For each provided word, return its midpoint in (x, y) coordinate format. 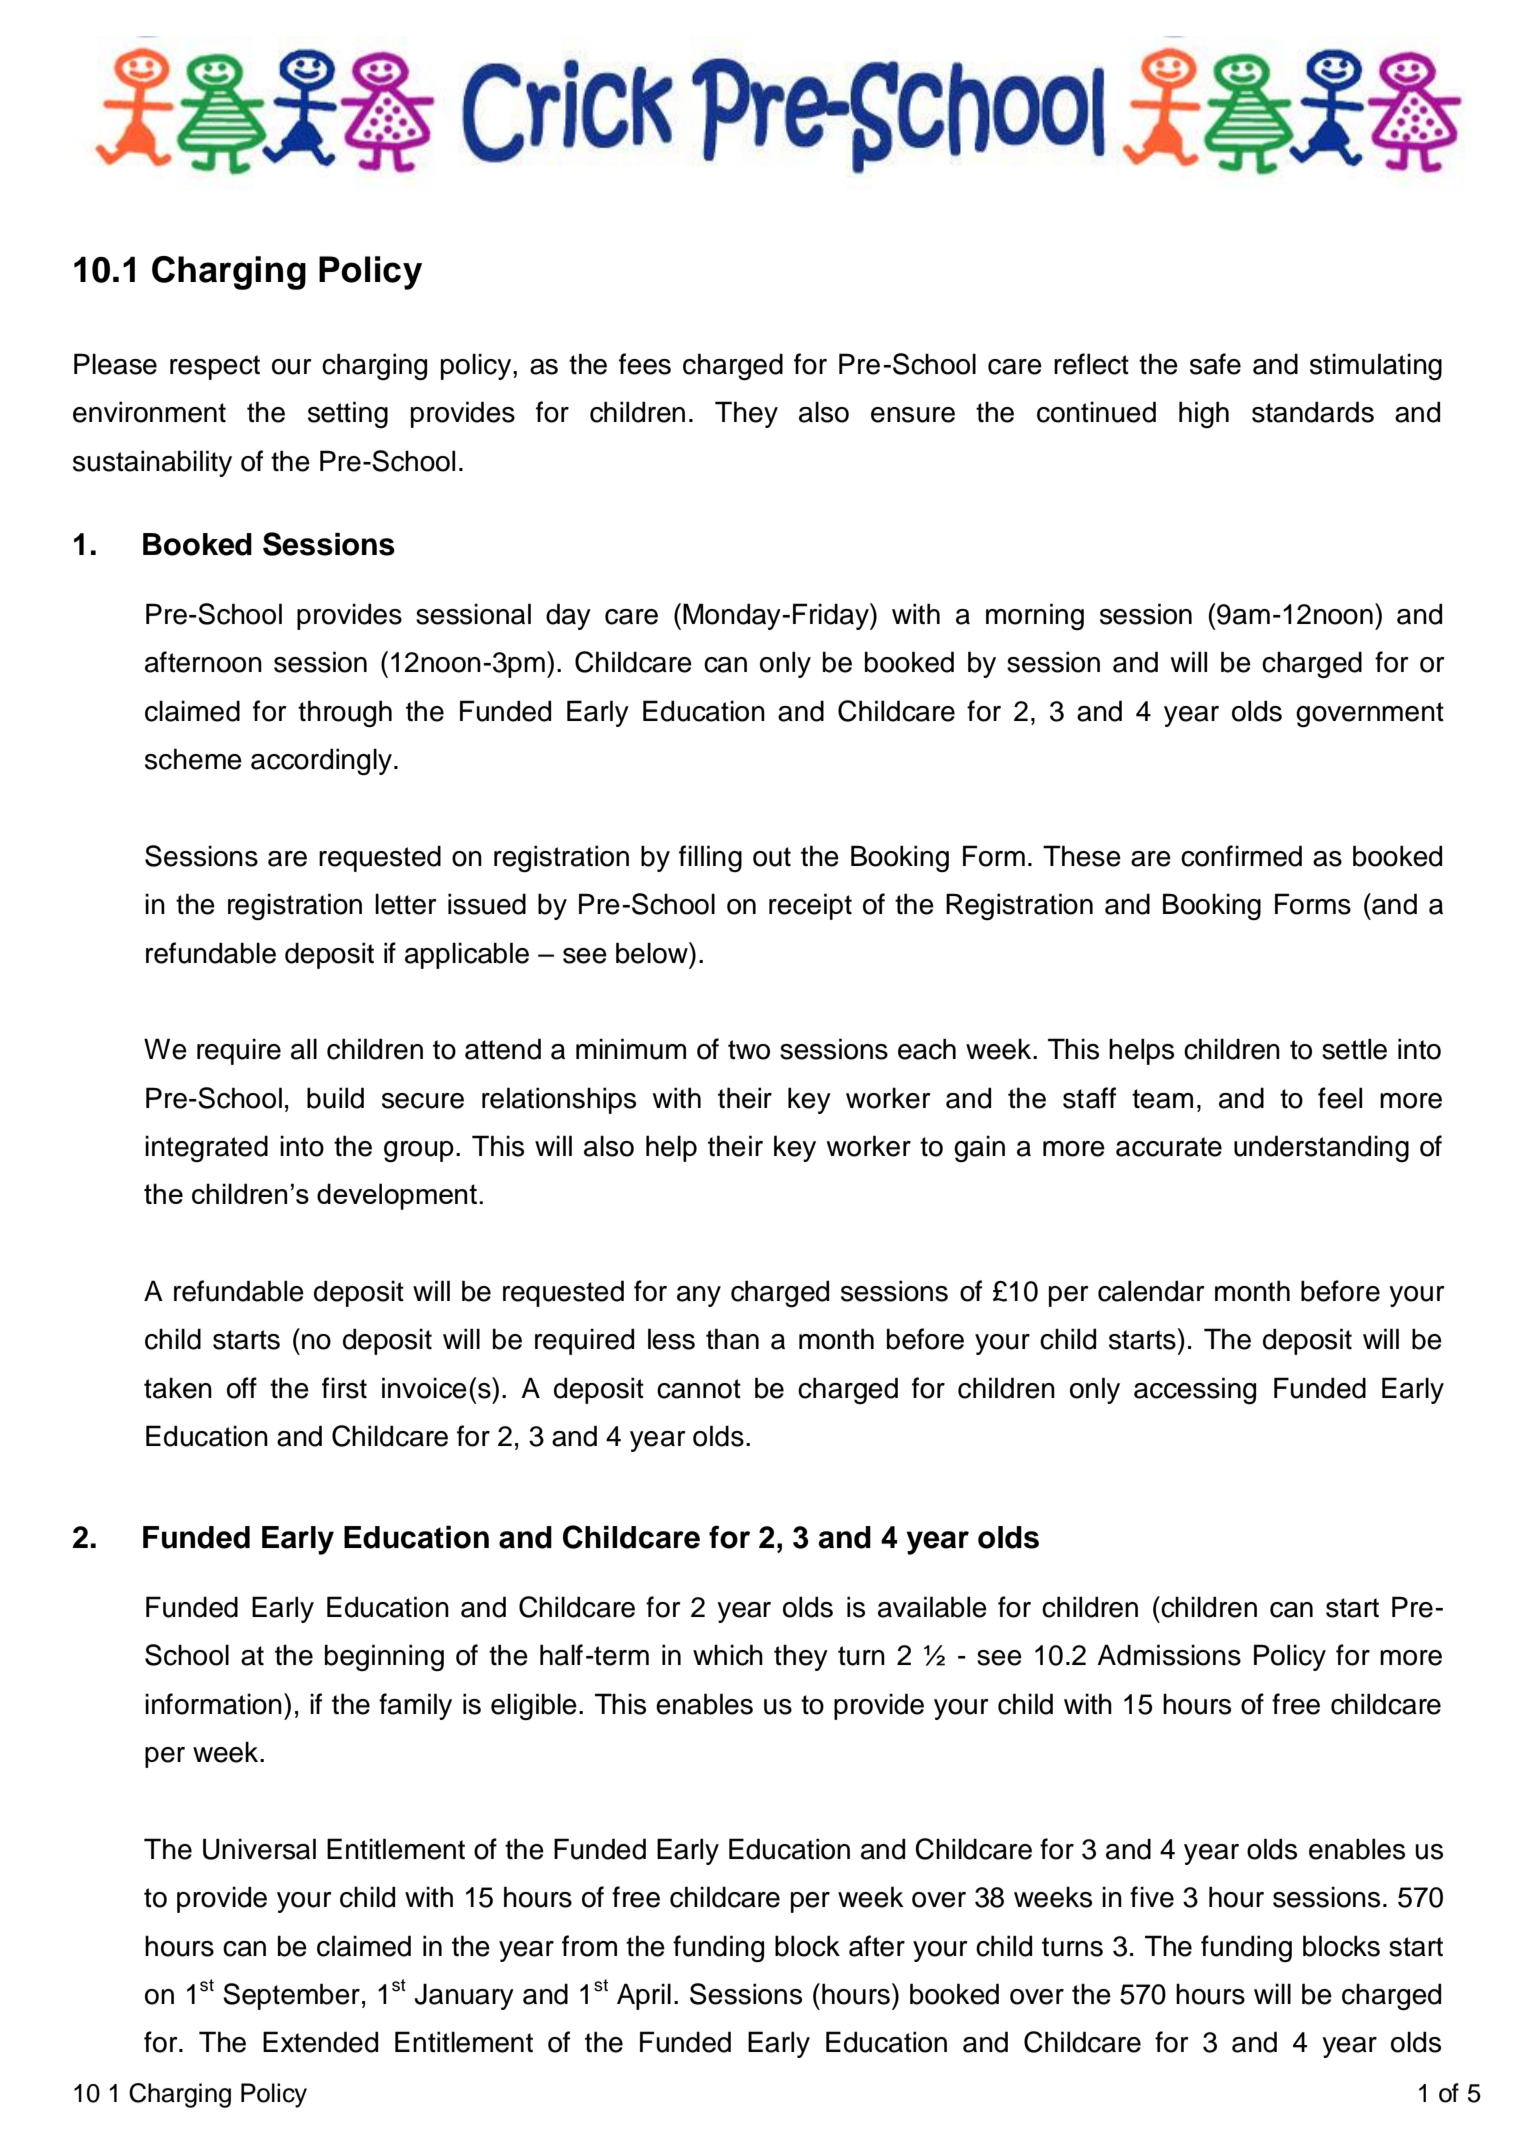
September (291, 1996)
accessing (1195, 1391)
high (1204, 415)
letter (406, 904)
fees (645, 364)
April (644, 1996)
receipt (810, 906)
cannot (699, 1389)
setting (348, 415)
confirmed (1241, 856)
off (242, 1388)
